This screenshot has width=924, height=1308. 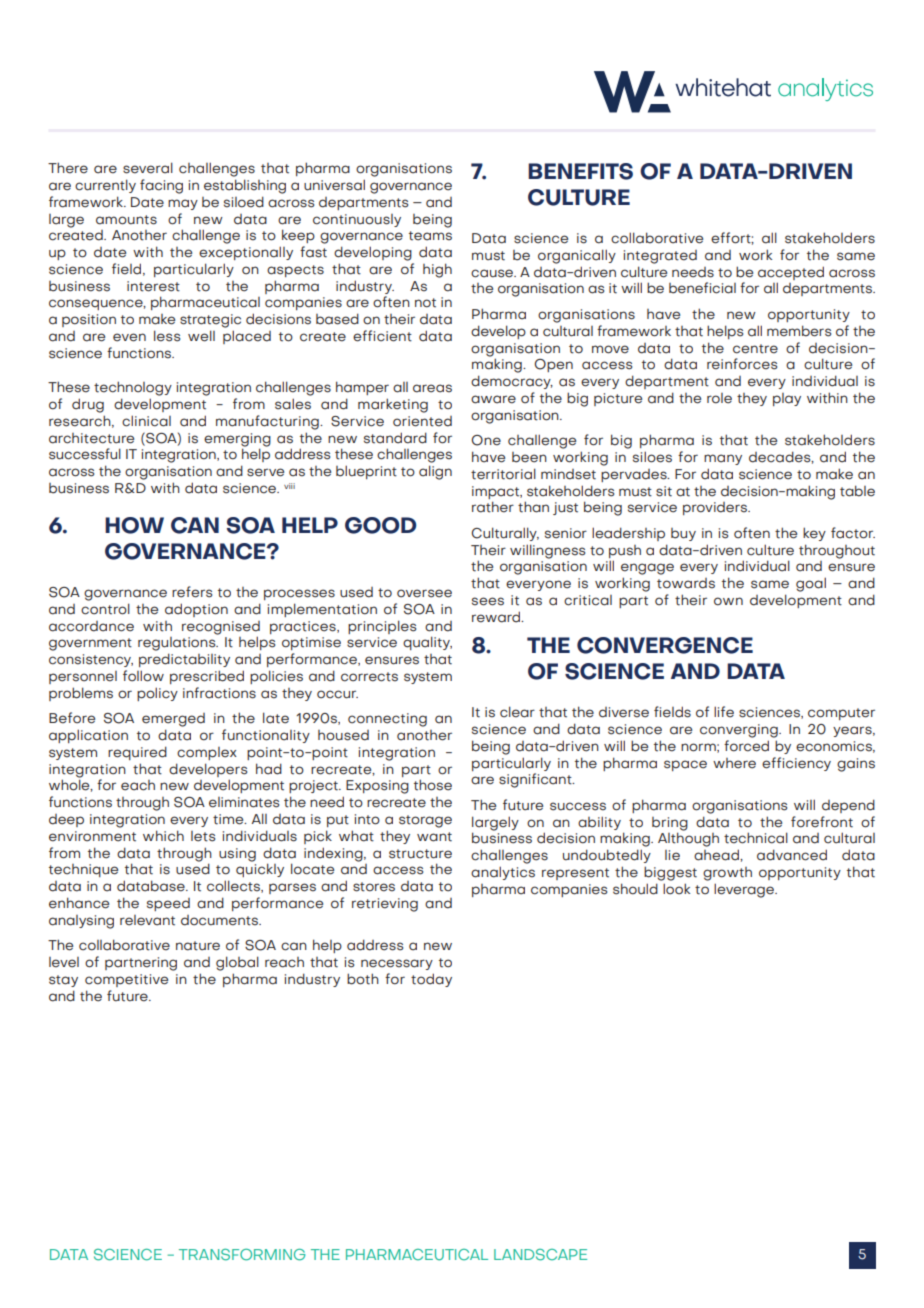 What do you see at coordinates (430, 236) in the screenshot?
I see `teams` at bounding box center [430, 236].
